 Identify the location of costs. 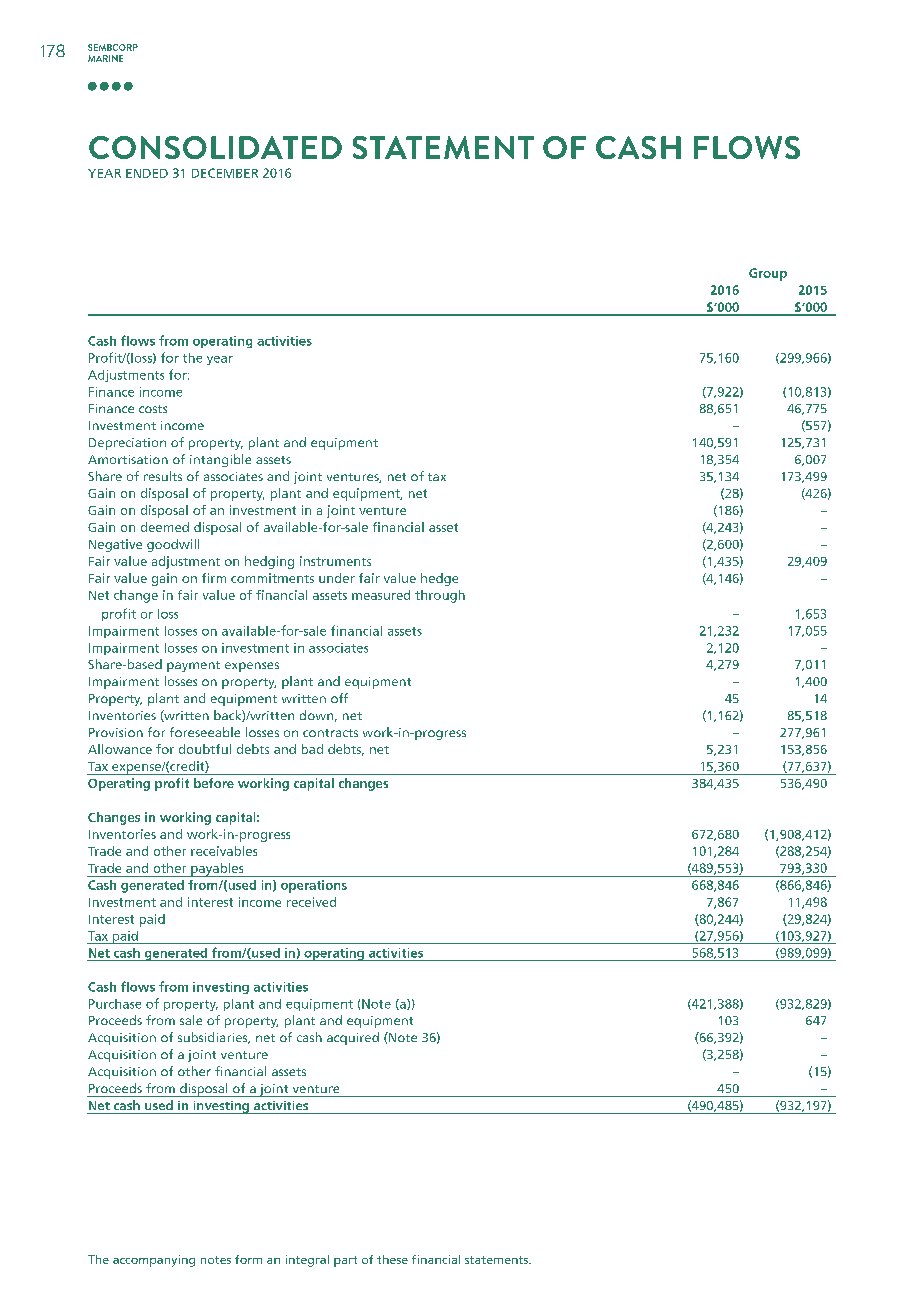
(153, 409).
